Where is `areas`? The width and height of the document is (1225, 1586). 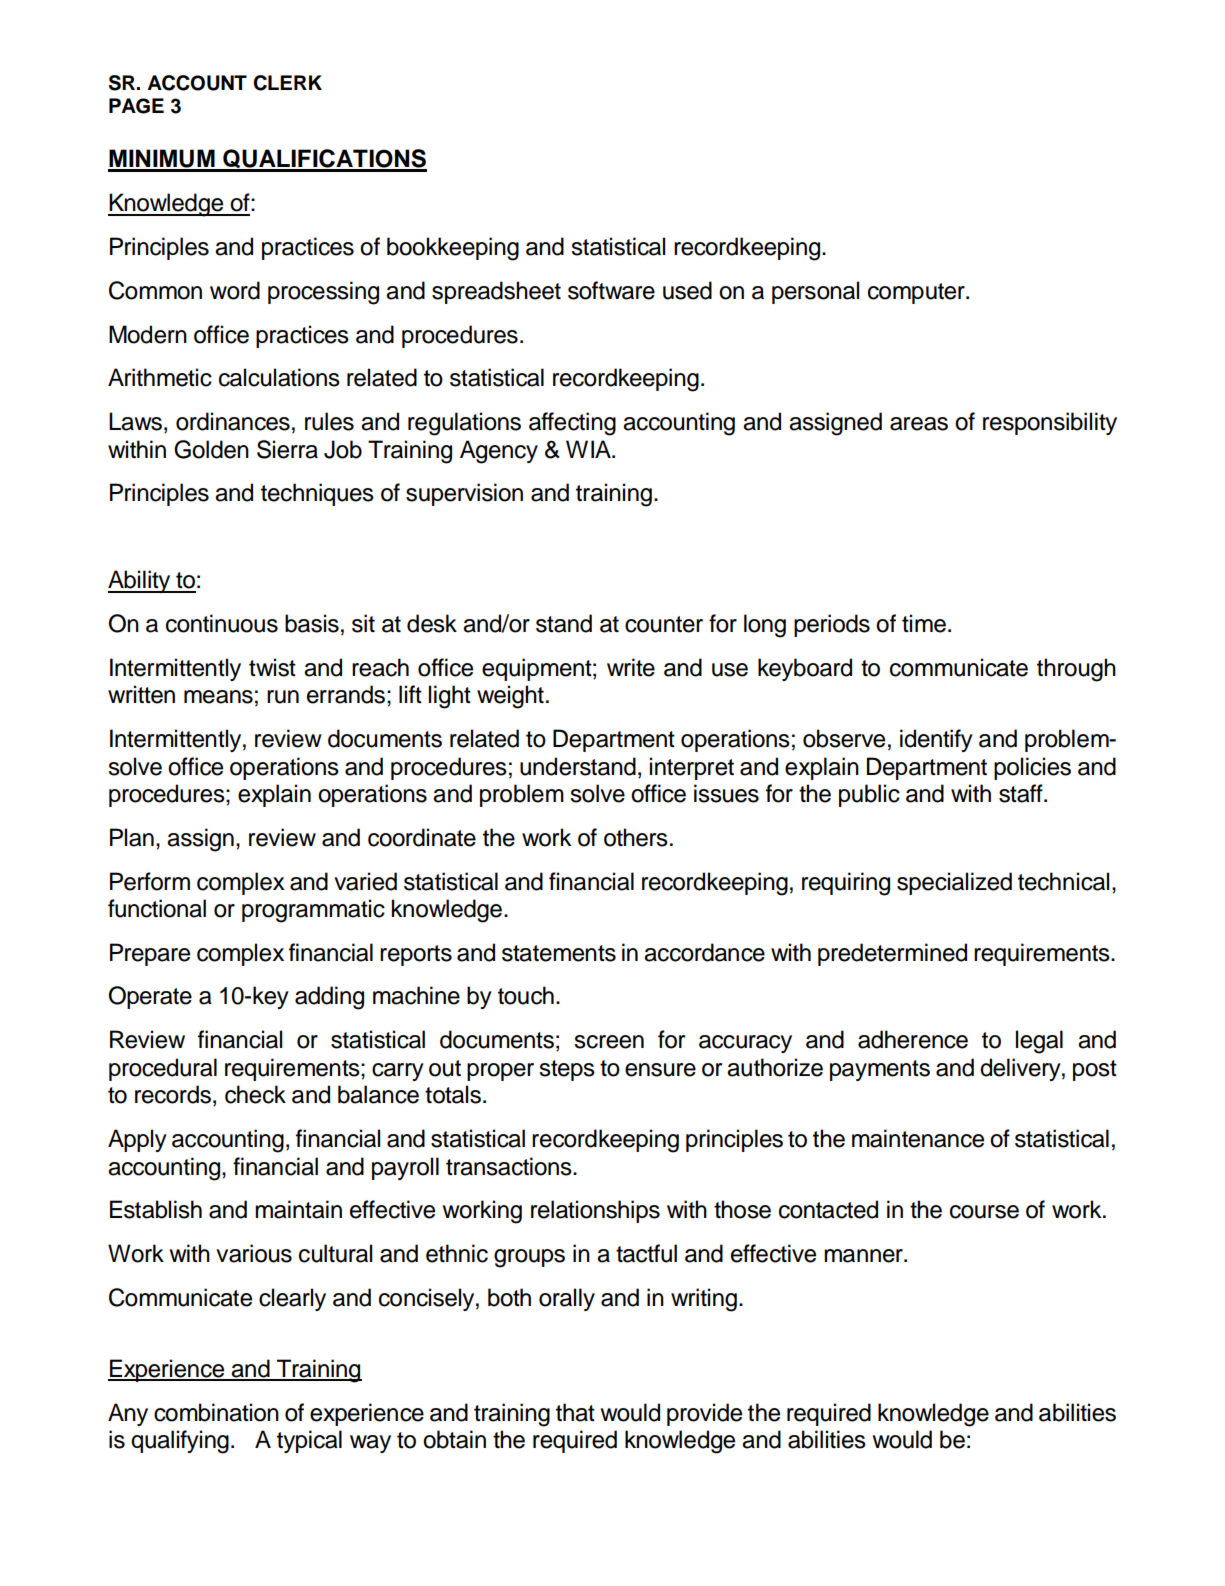
areas is located at coordinates (919, 424).
